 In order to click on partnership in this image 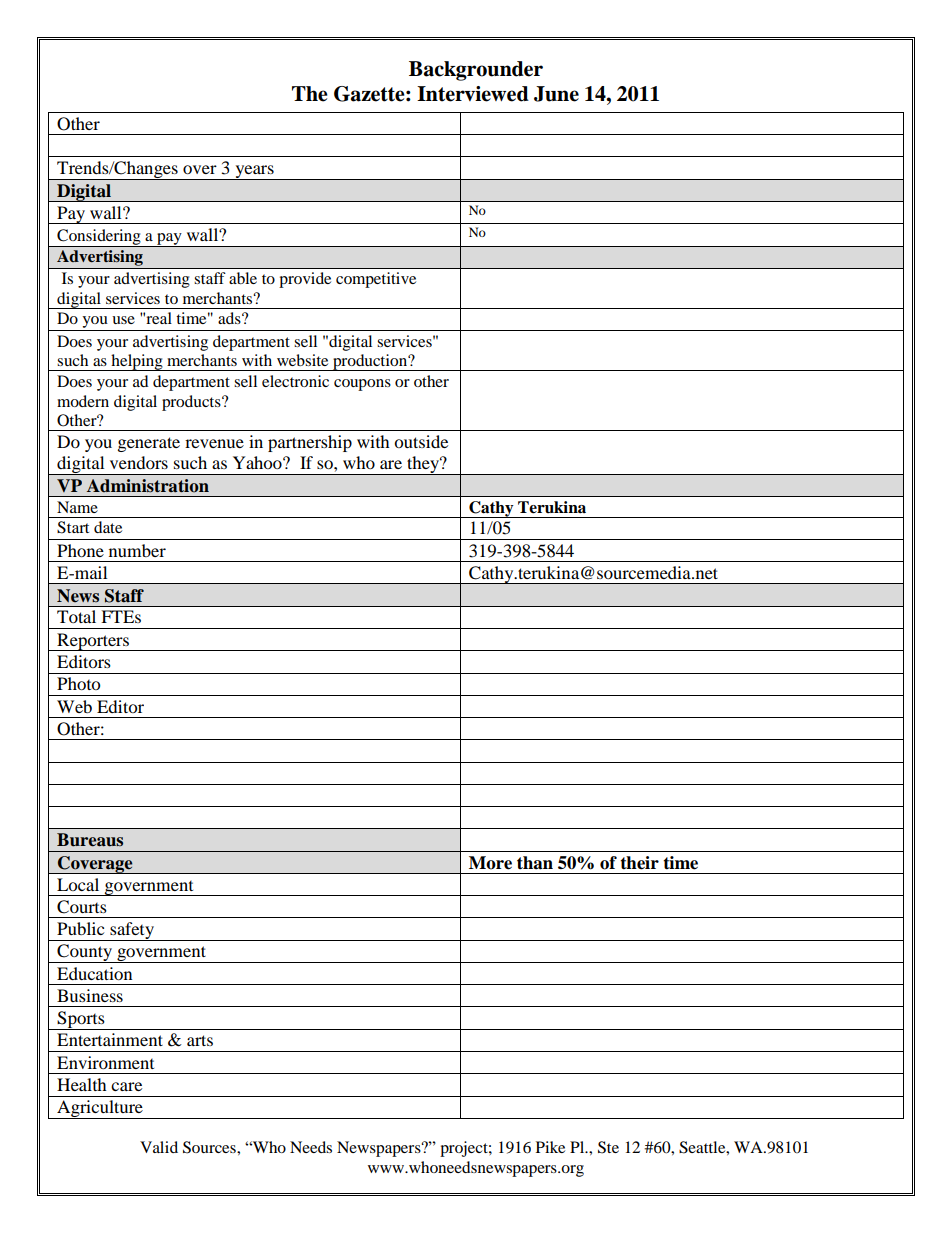, I will do `click(310, 443)`.
